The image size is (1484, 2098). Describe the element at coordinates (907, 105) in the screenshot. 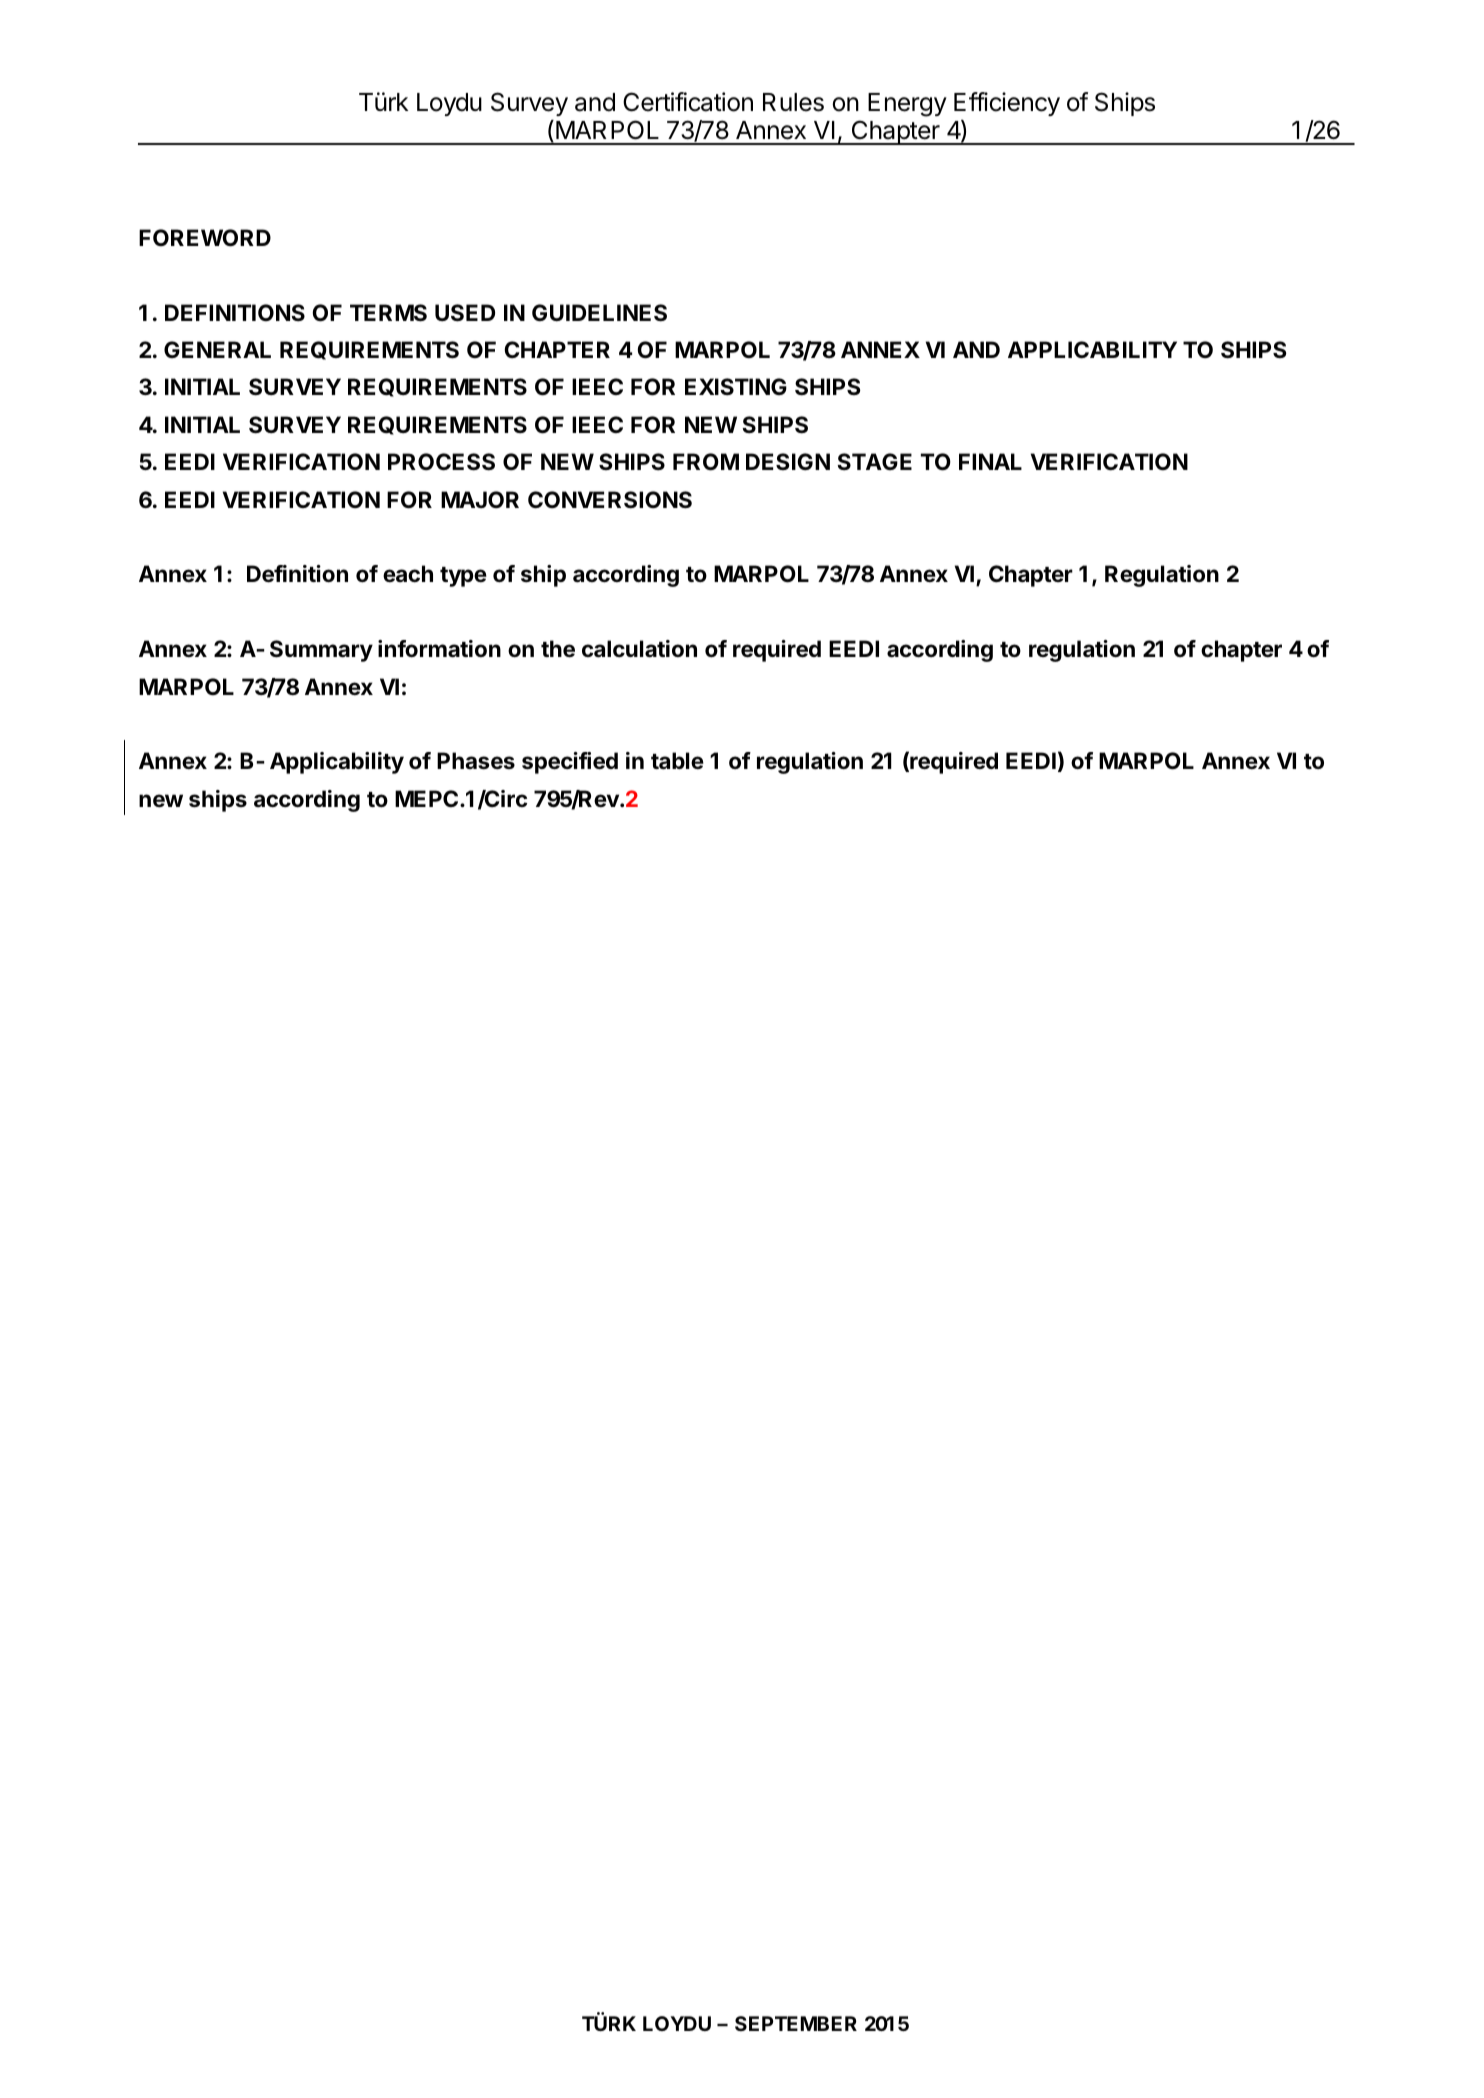

I see `Energy` at that location.
